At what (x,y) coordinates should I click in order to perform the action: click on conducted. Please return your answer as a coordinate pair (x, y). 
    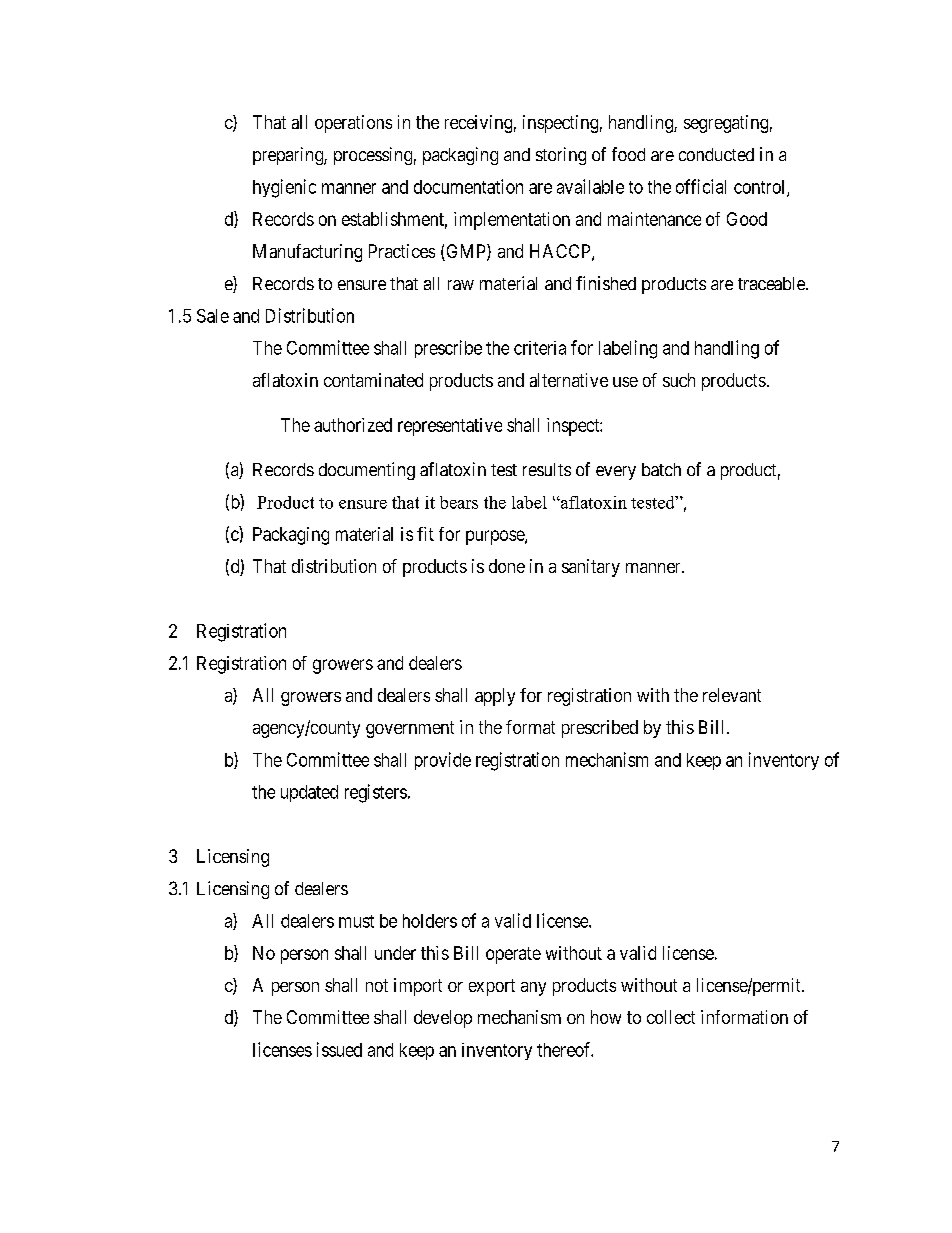
    Looking at the image, I should click on (716, 154).
